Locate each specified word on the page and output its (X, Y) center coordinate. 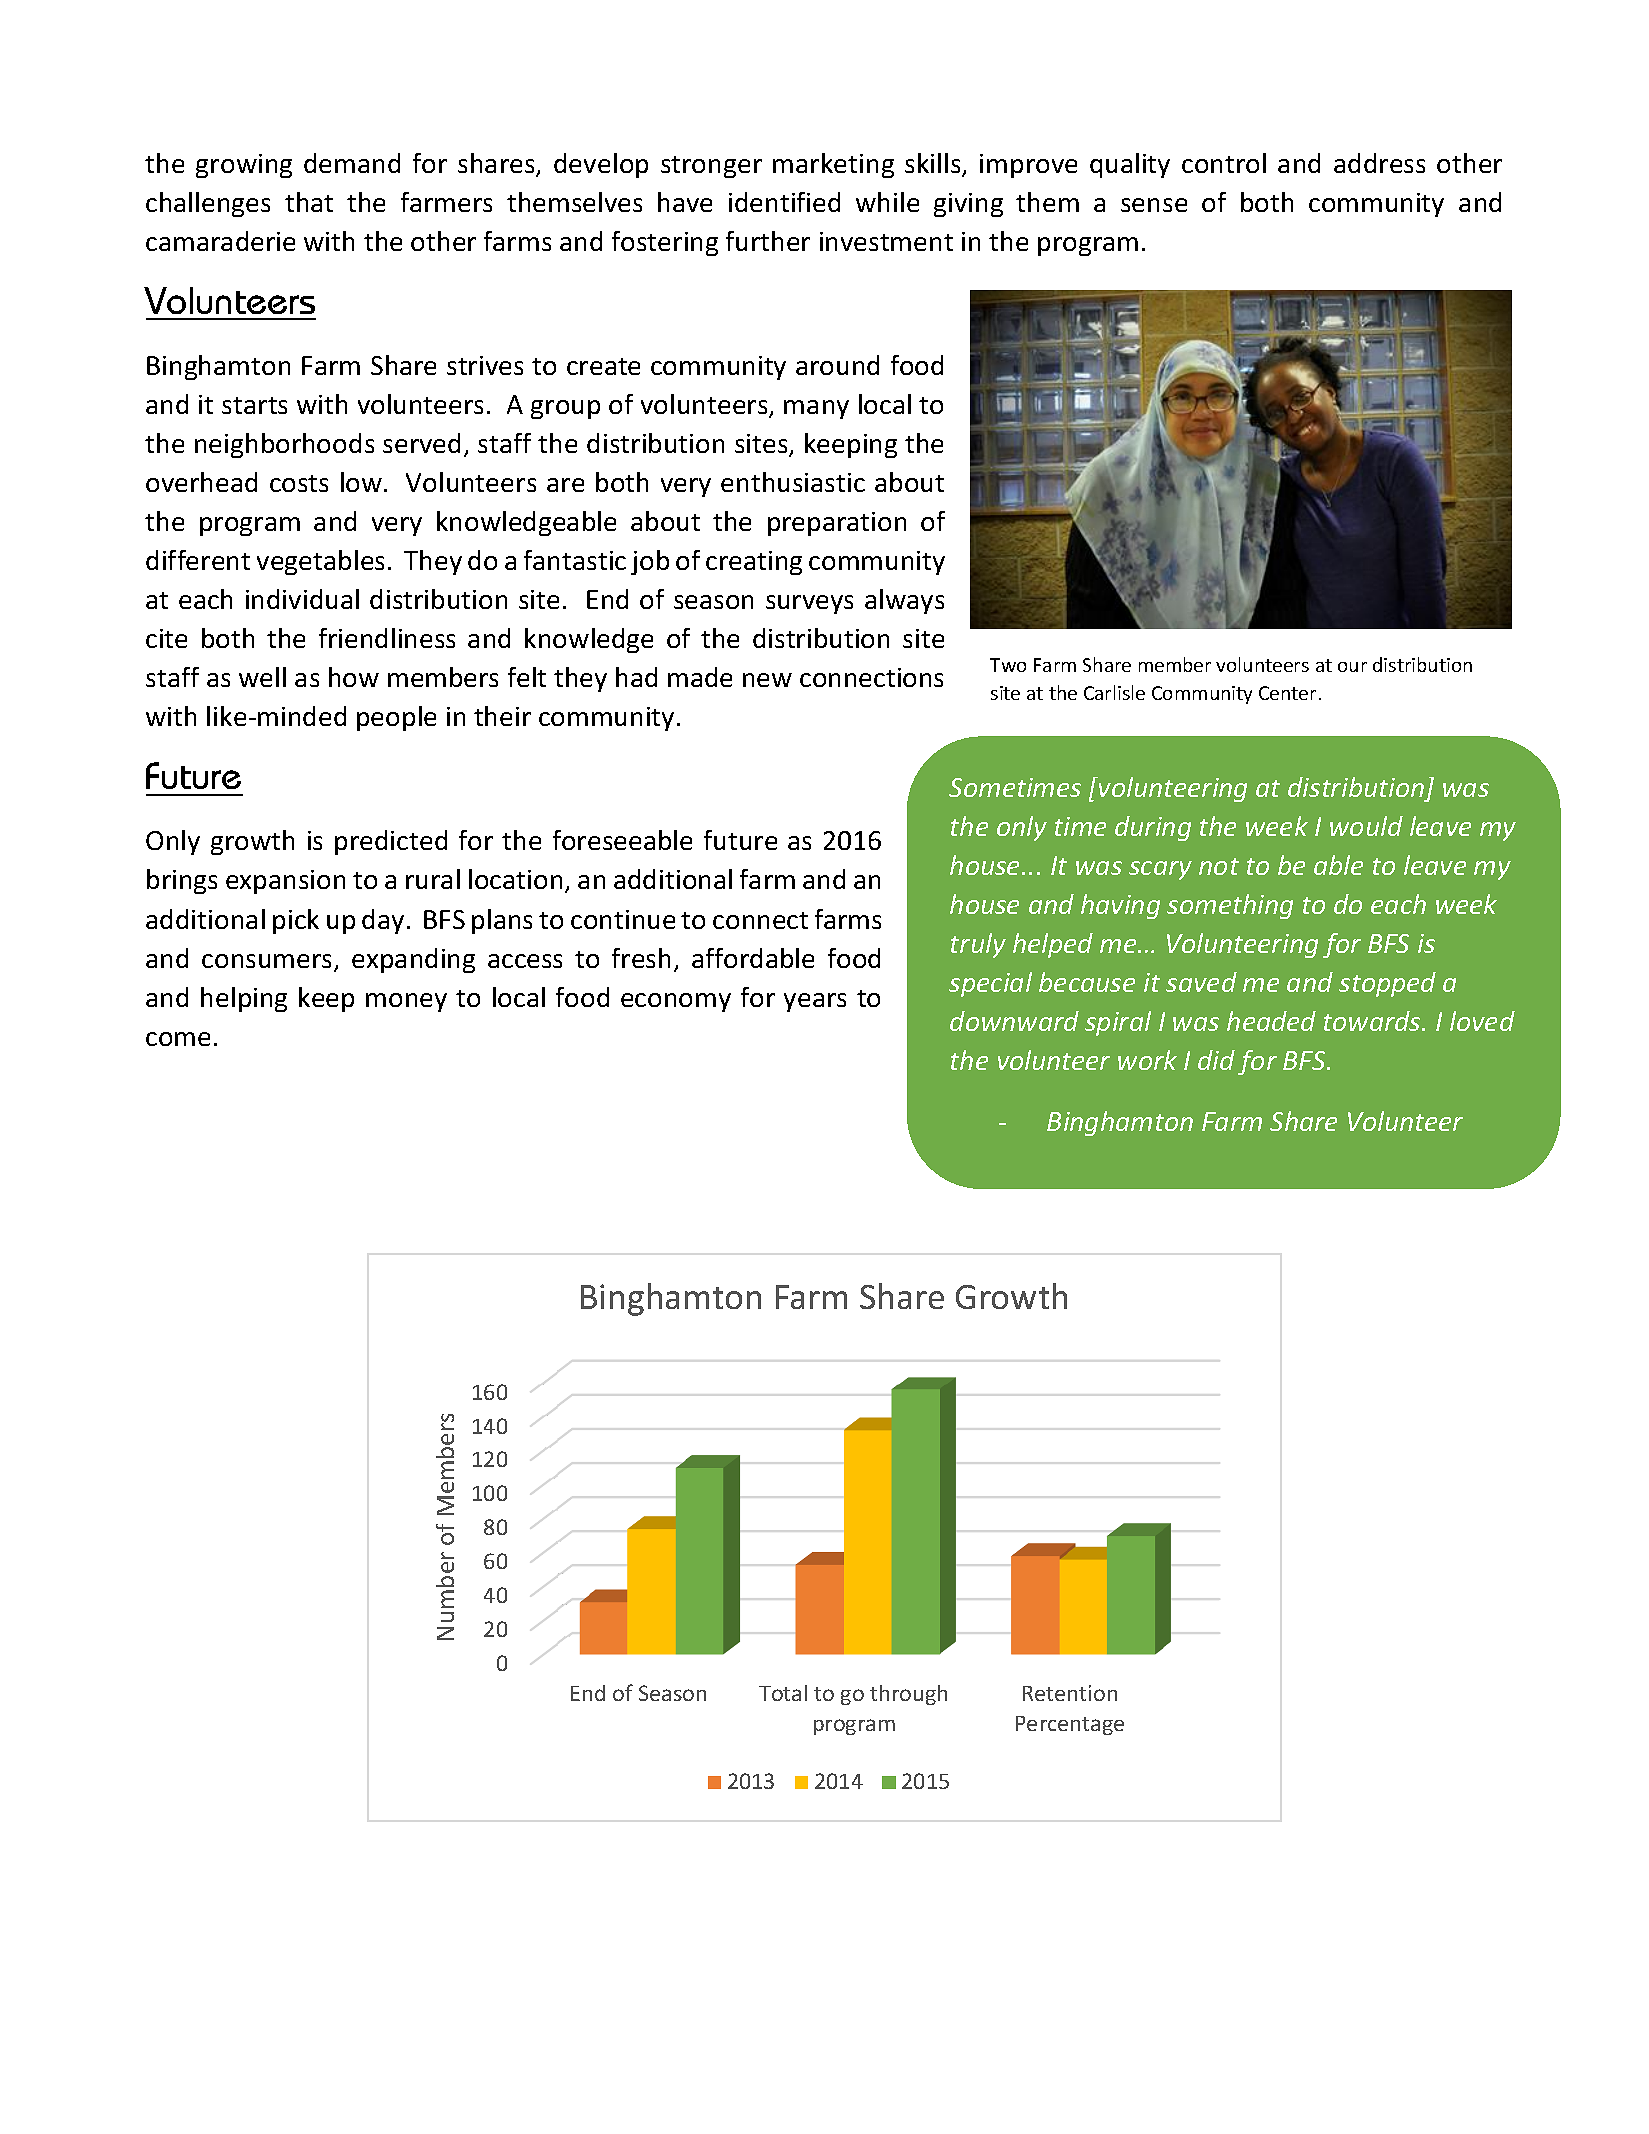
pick (296, 921)
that (309, 202)
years (815, 1002)
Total (783, 1693)
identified (784, 202)
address (1379, 163)
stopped (1387, 984)
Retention (1070, 1693)
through (908, 1695)
